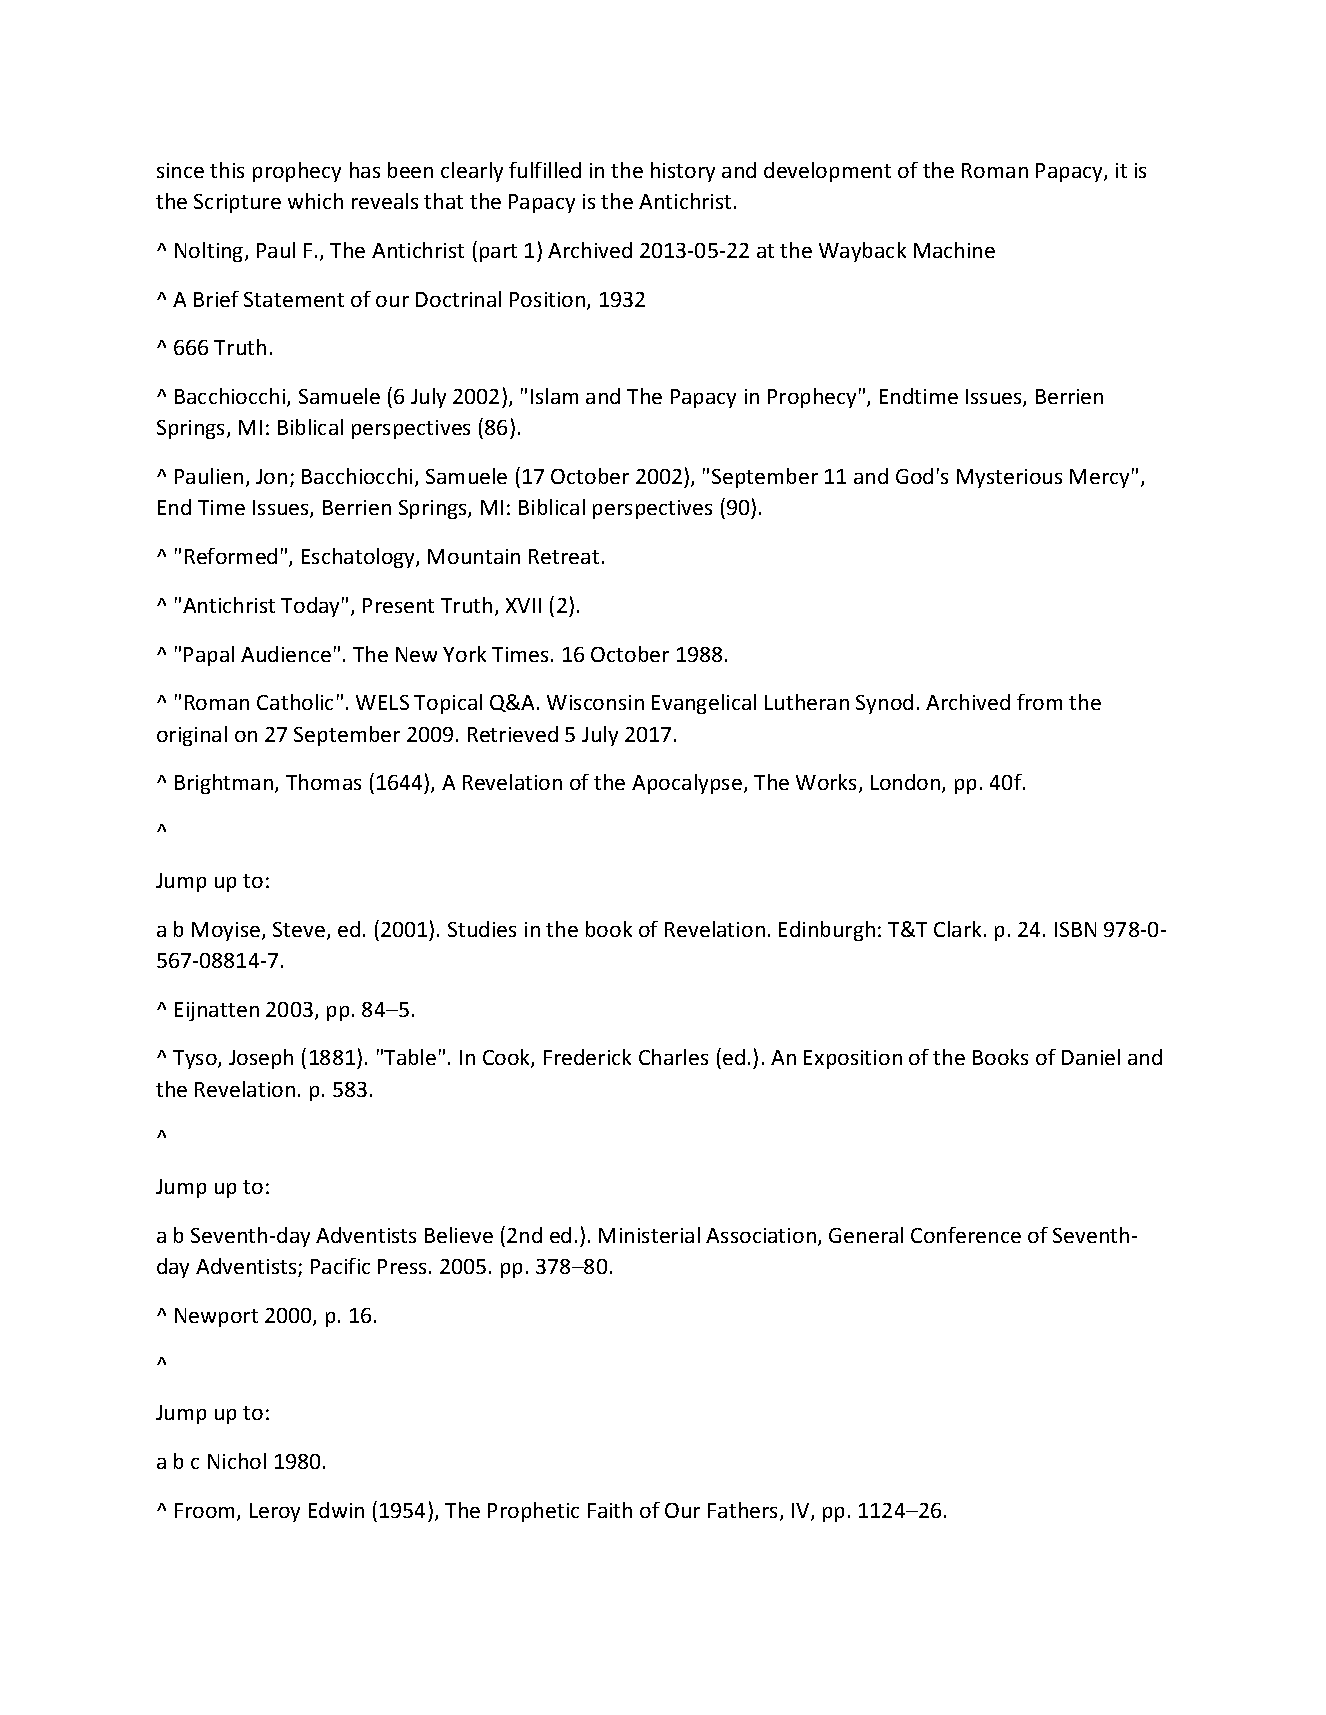  I want to click on which, so click(315, 201).
